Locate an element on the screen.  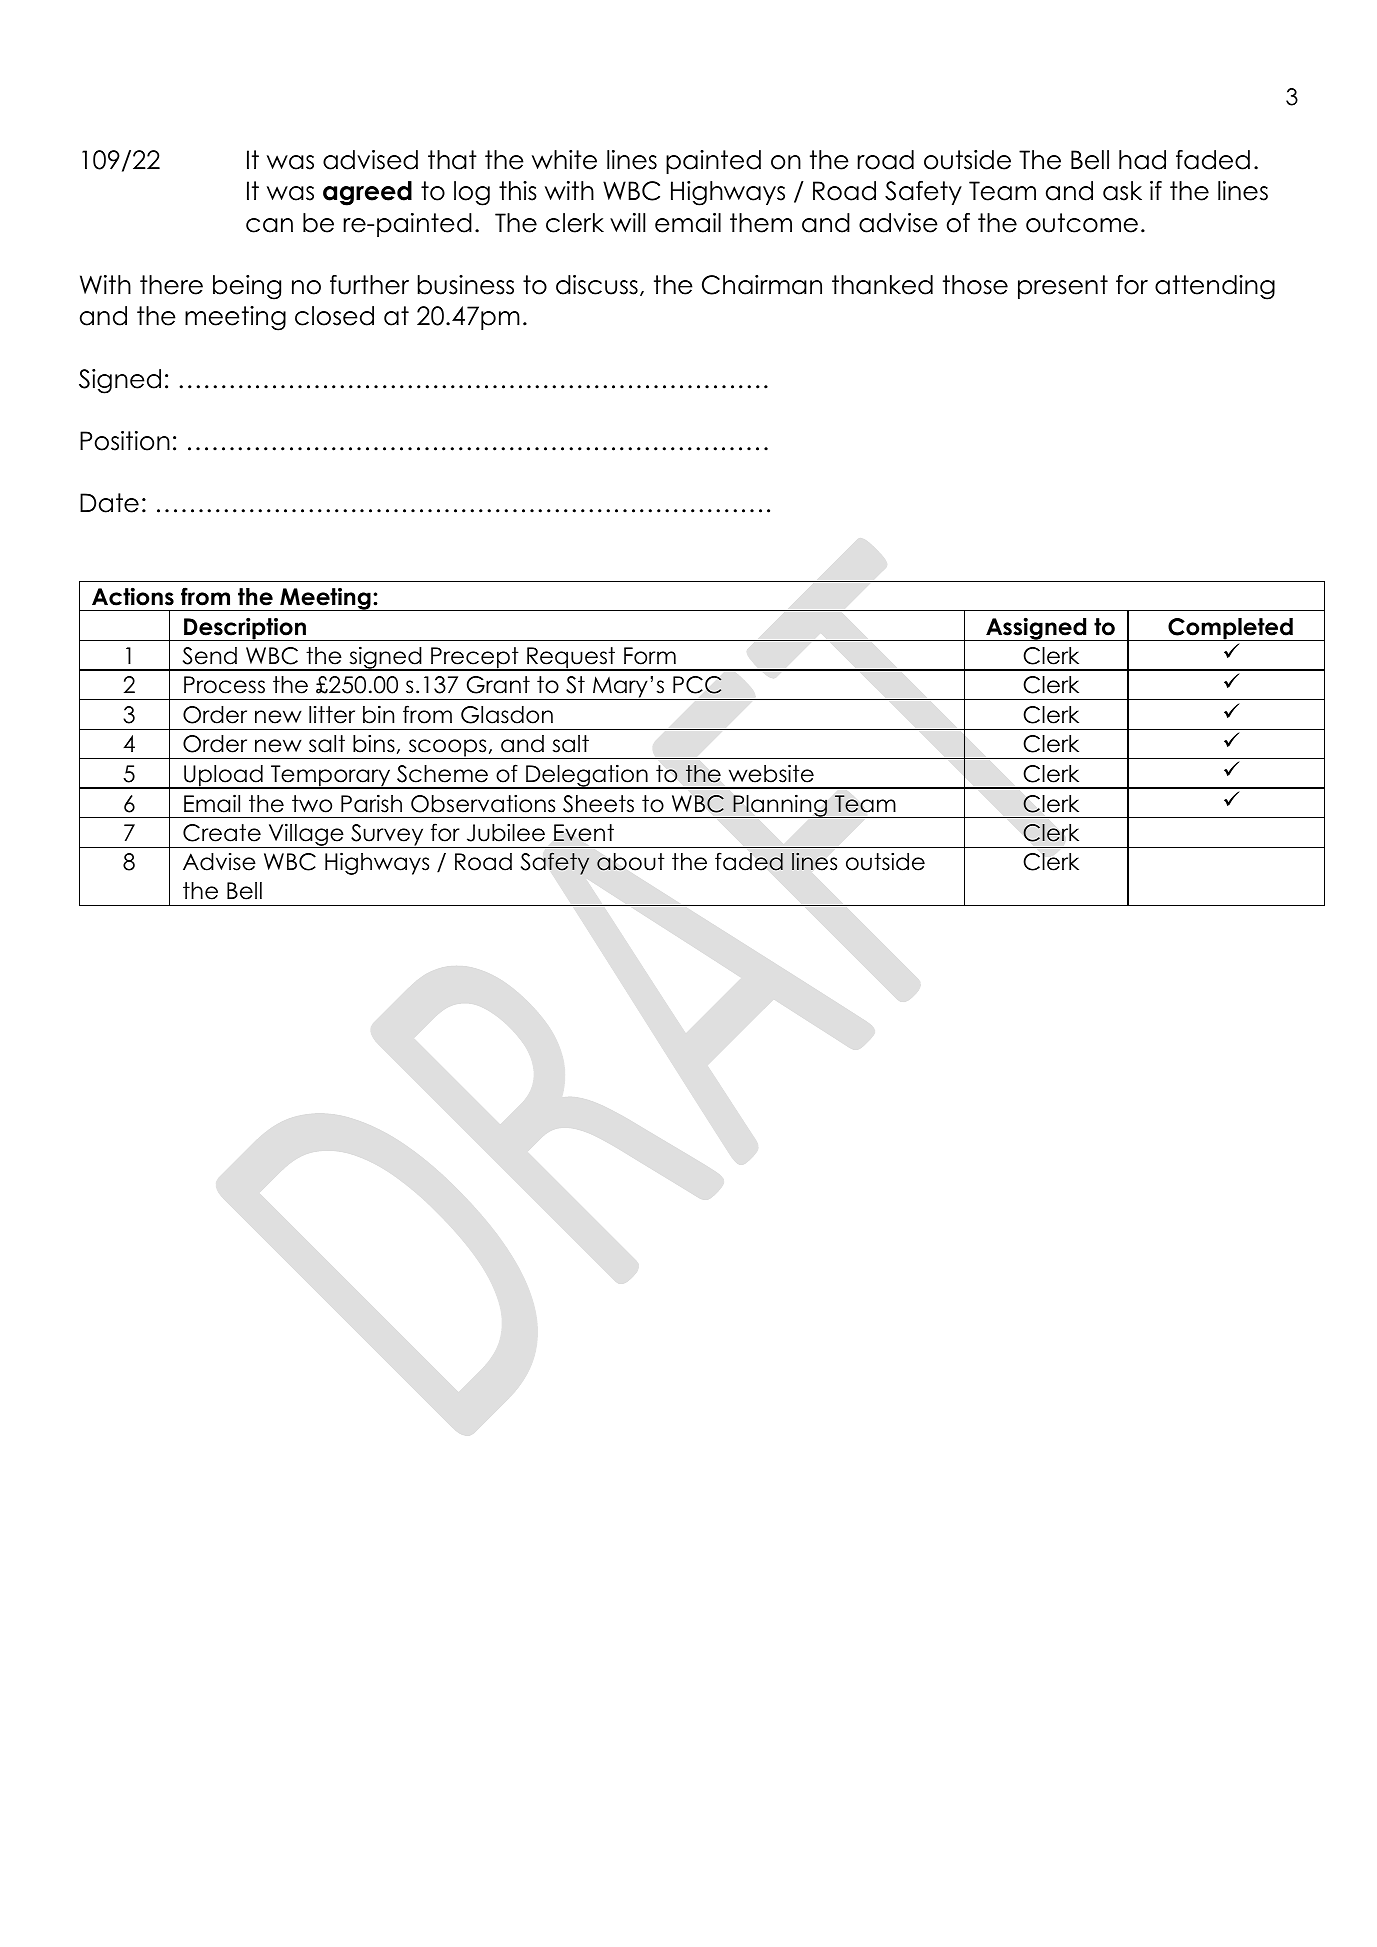
Create is located at coordinates (222, 833).
